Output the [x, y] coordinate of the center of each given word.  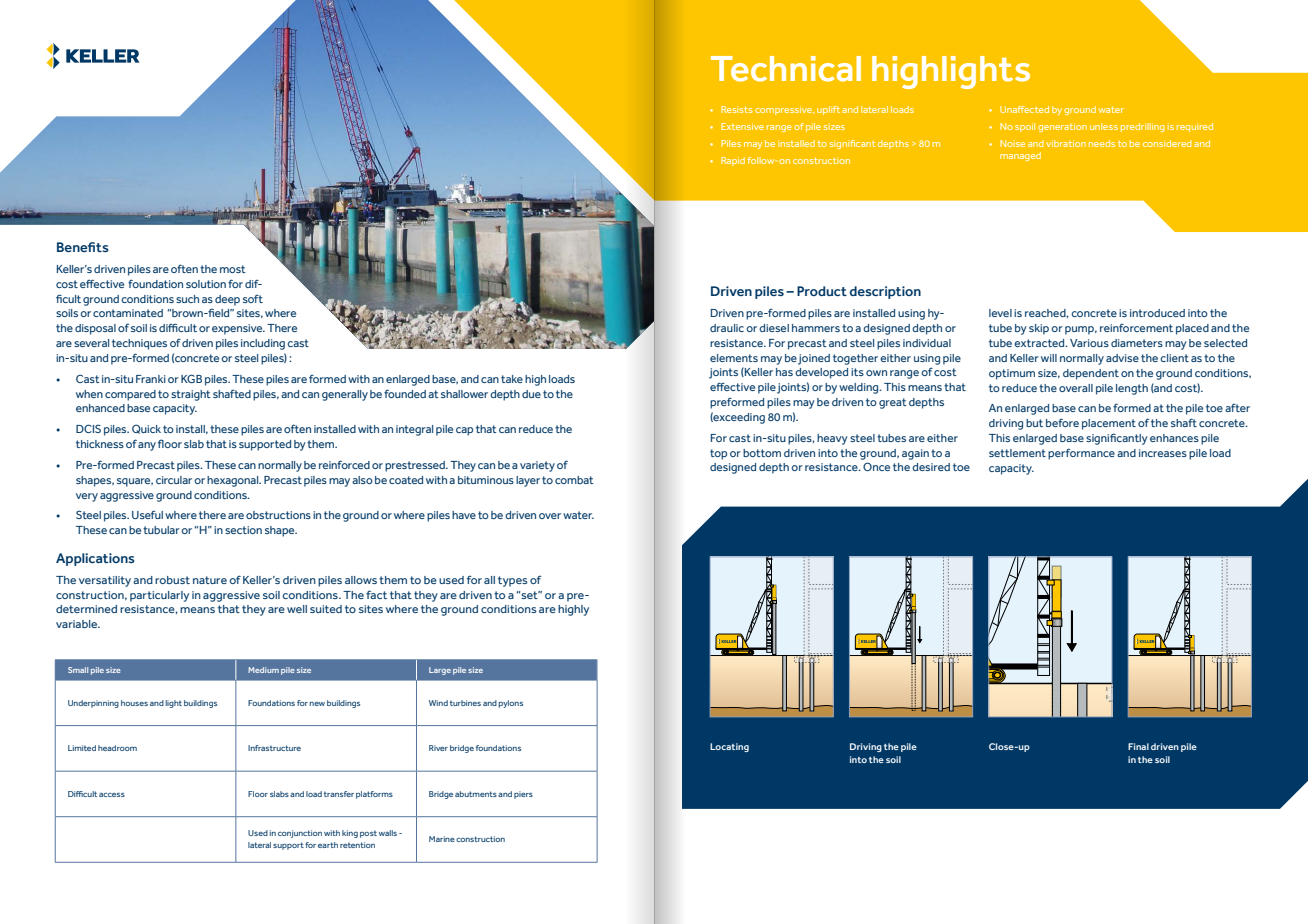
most [233, 269]
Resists [737, 109]
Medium [263, 670]
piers [523, 795]
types [513, 581]
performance [1081, 454]
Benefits [83, 247]
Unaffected [1024, 109]
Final [1138, 746]
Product [822, 291]
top [718, 454]
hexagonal [234, 481]
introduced [1157, 313]
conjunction [300, 834]
